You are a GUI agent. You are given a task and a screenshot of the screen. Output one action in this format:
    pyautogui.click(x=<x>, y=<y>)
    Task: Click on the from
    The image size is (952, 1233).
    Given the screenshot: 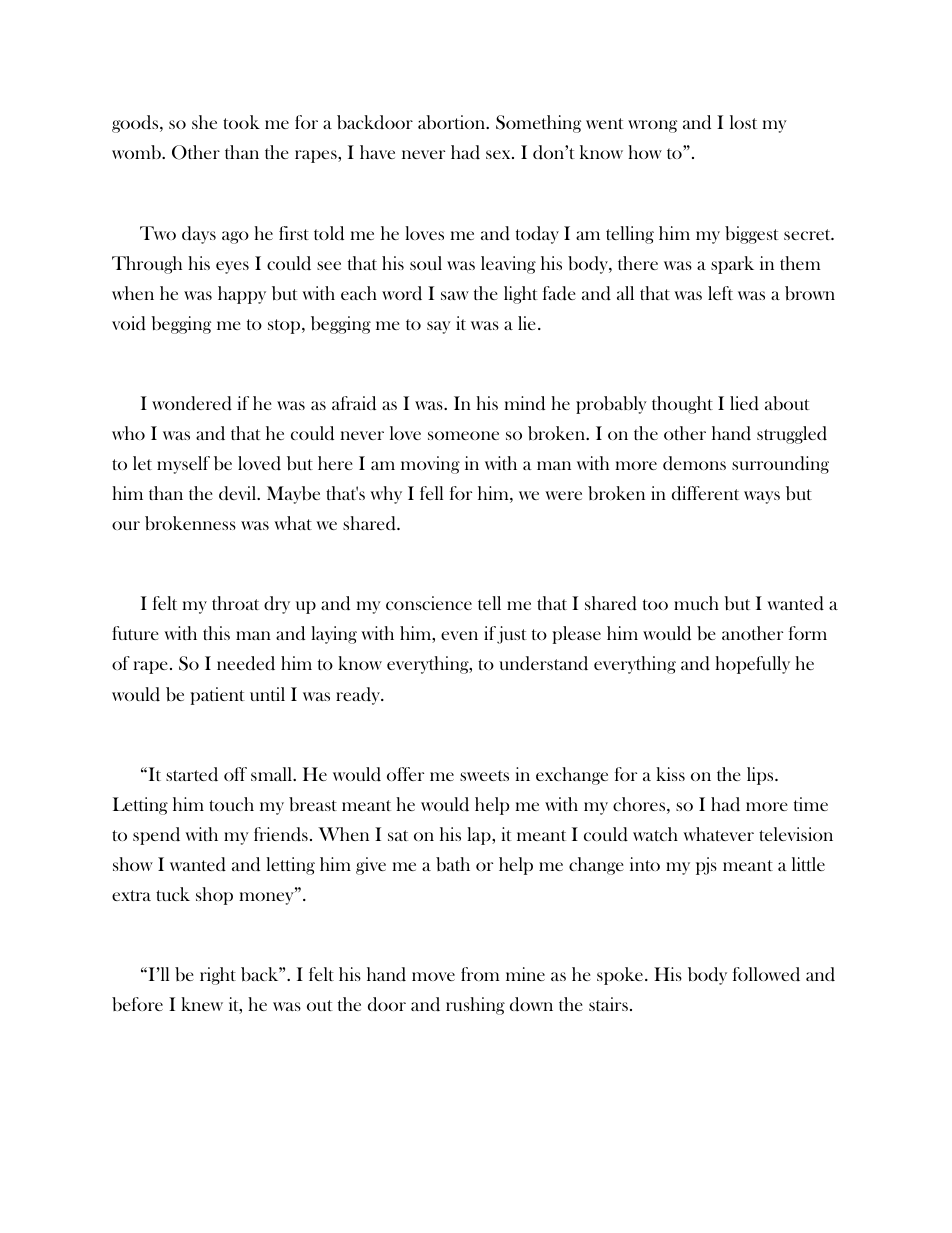 What is the action you would take?
    pyautogui.click(x=480, y=974)
